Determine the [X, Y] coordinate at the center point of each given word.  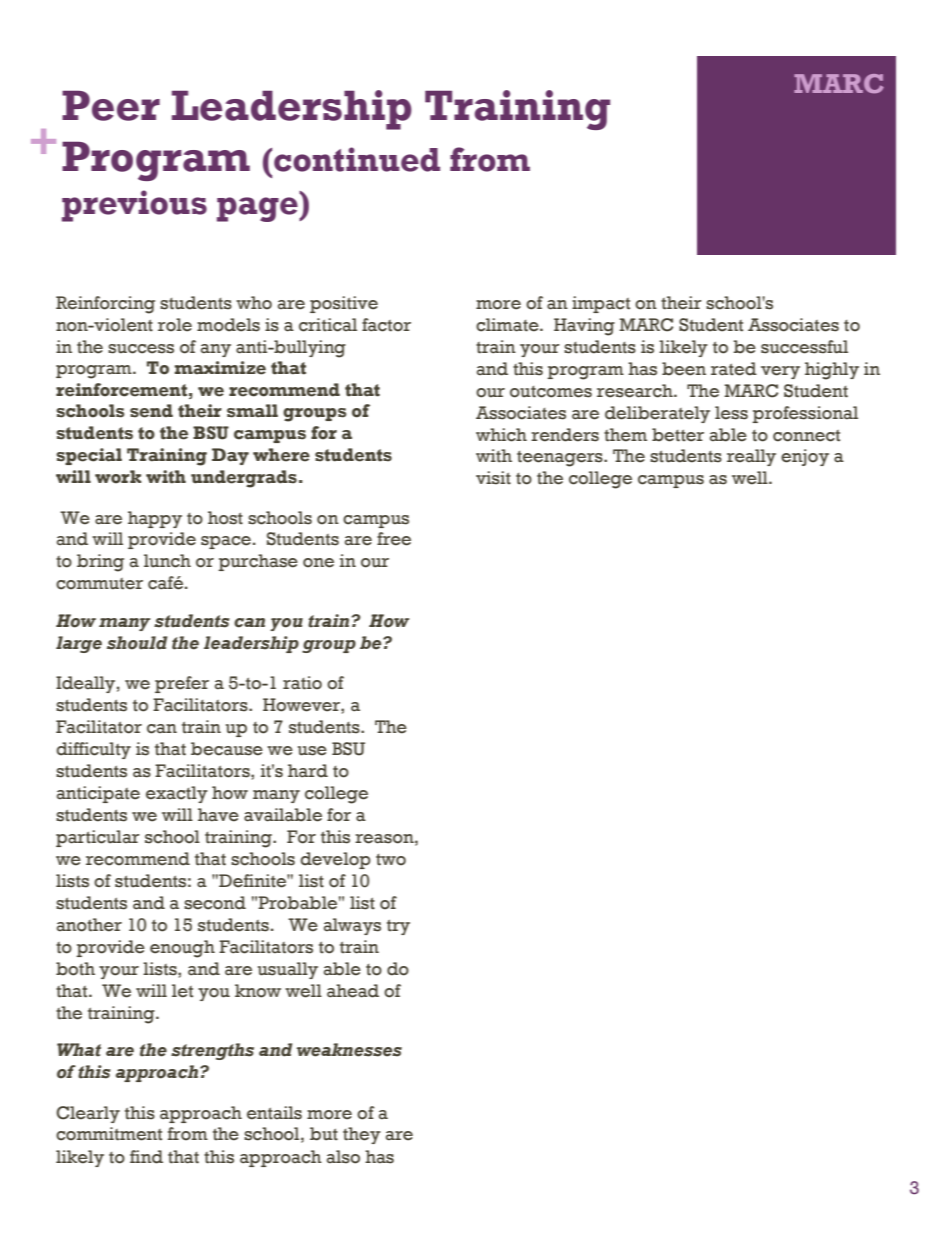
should [137, 643]
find [146, 1157]
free [394, 539]
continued [357, 159]
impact [601, 304]
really [751, 457]
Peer [111, 105]
